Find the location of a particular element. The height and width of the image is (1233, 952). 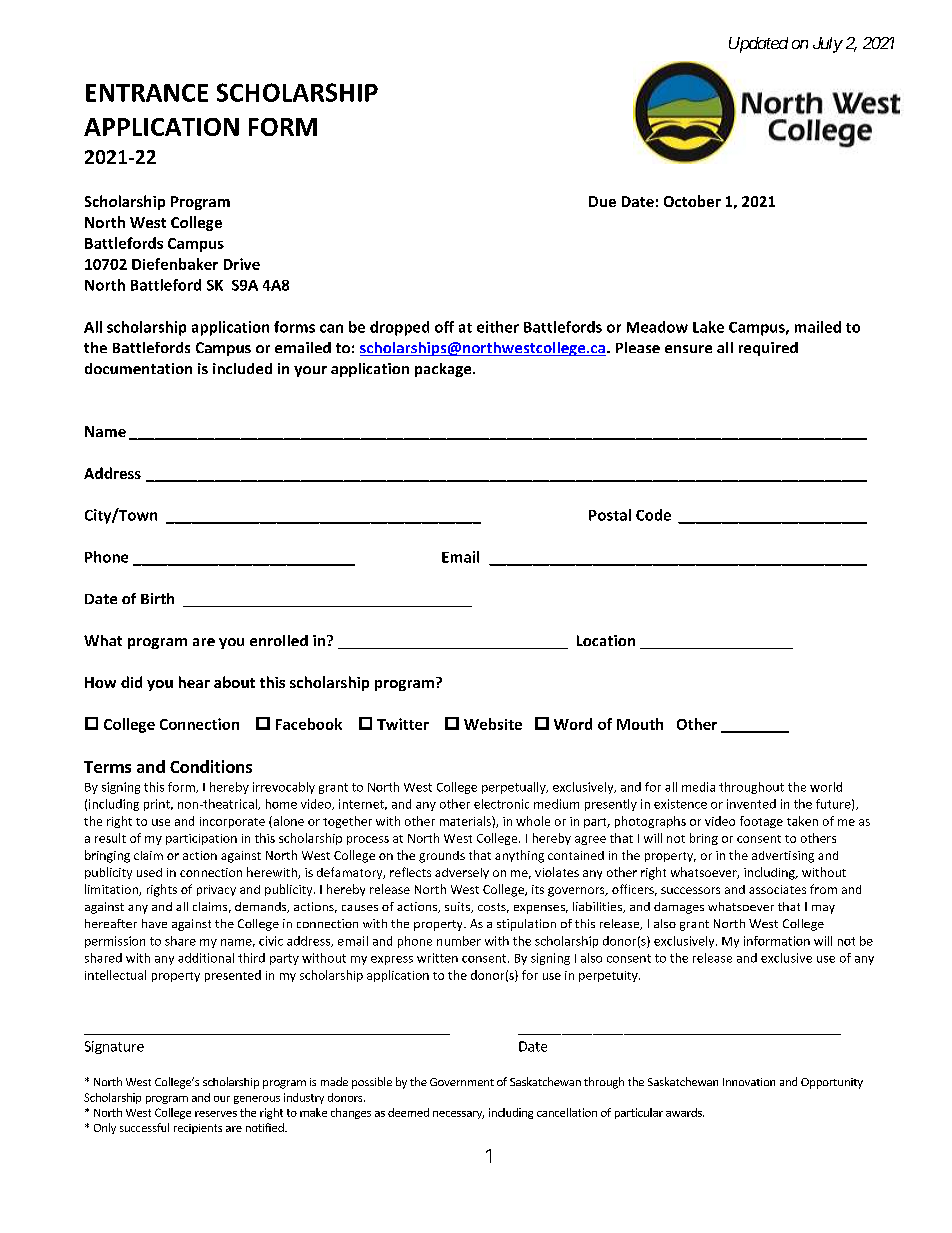

Birth is located at coordinates (157, 598).
